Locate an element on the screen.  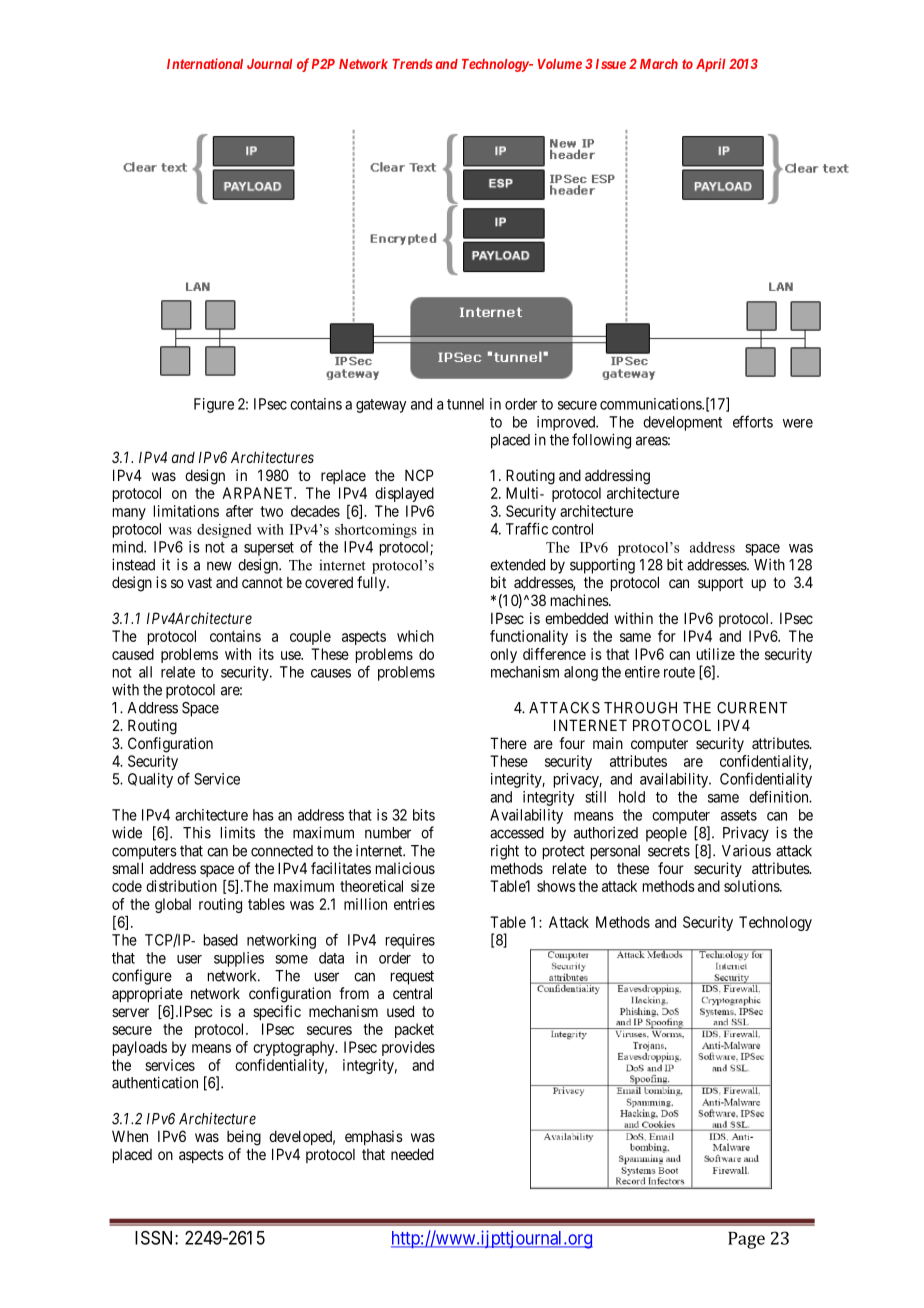
needed is located at coordinates (412, 1154).
